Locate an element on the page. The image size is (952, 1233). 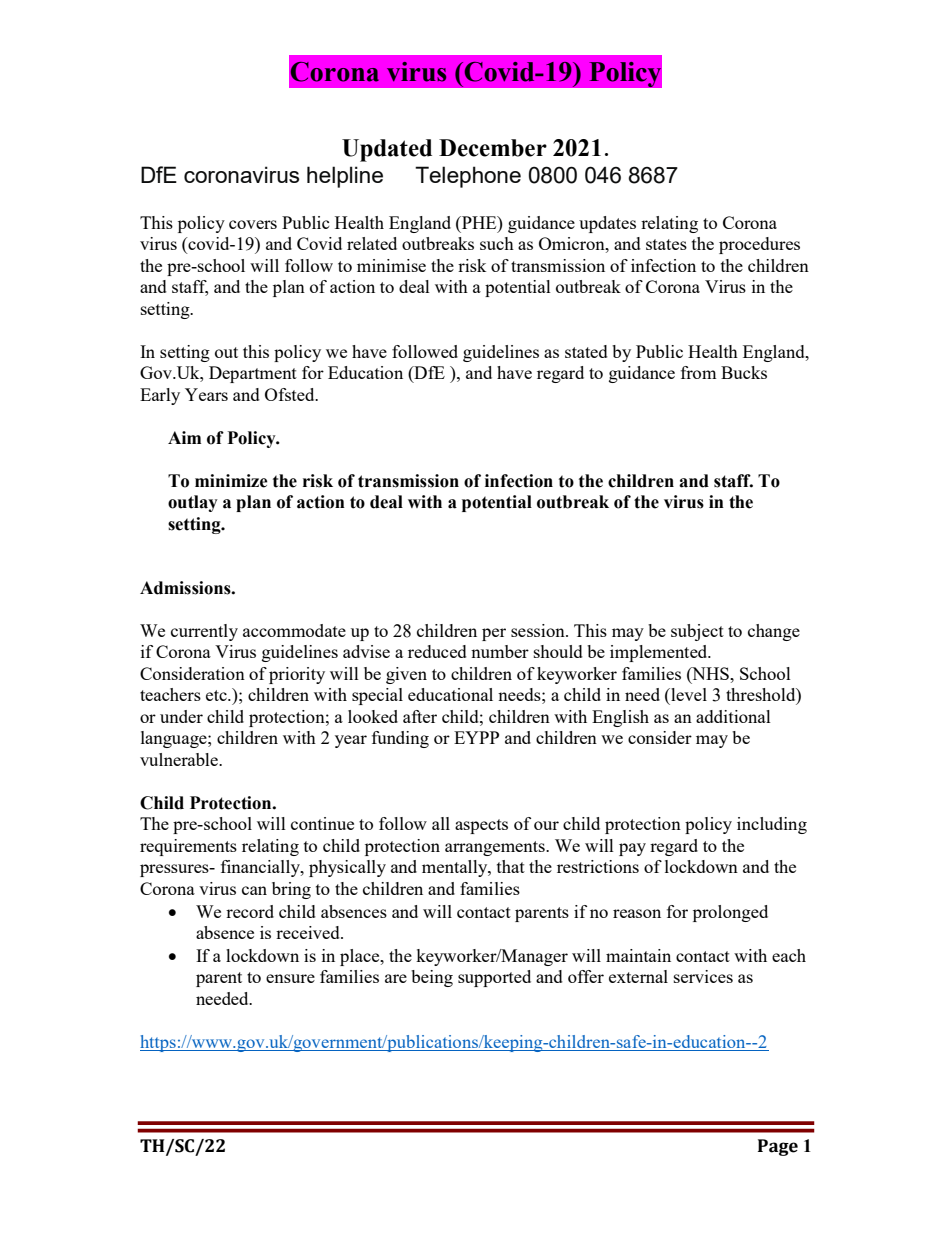
from is located at coordinates (698, 372).
